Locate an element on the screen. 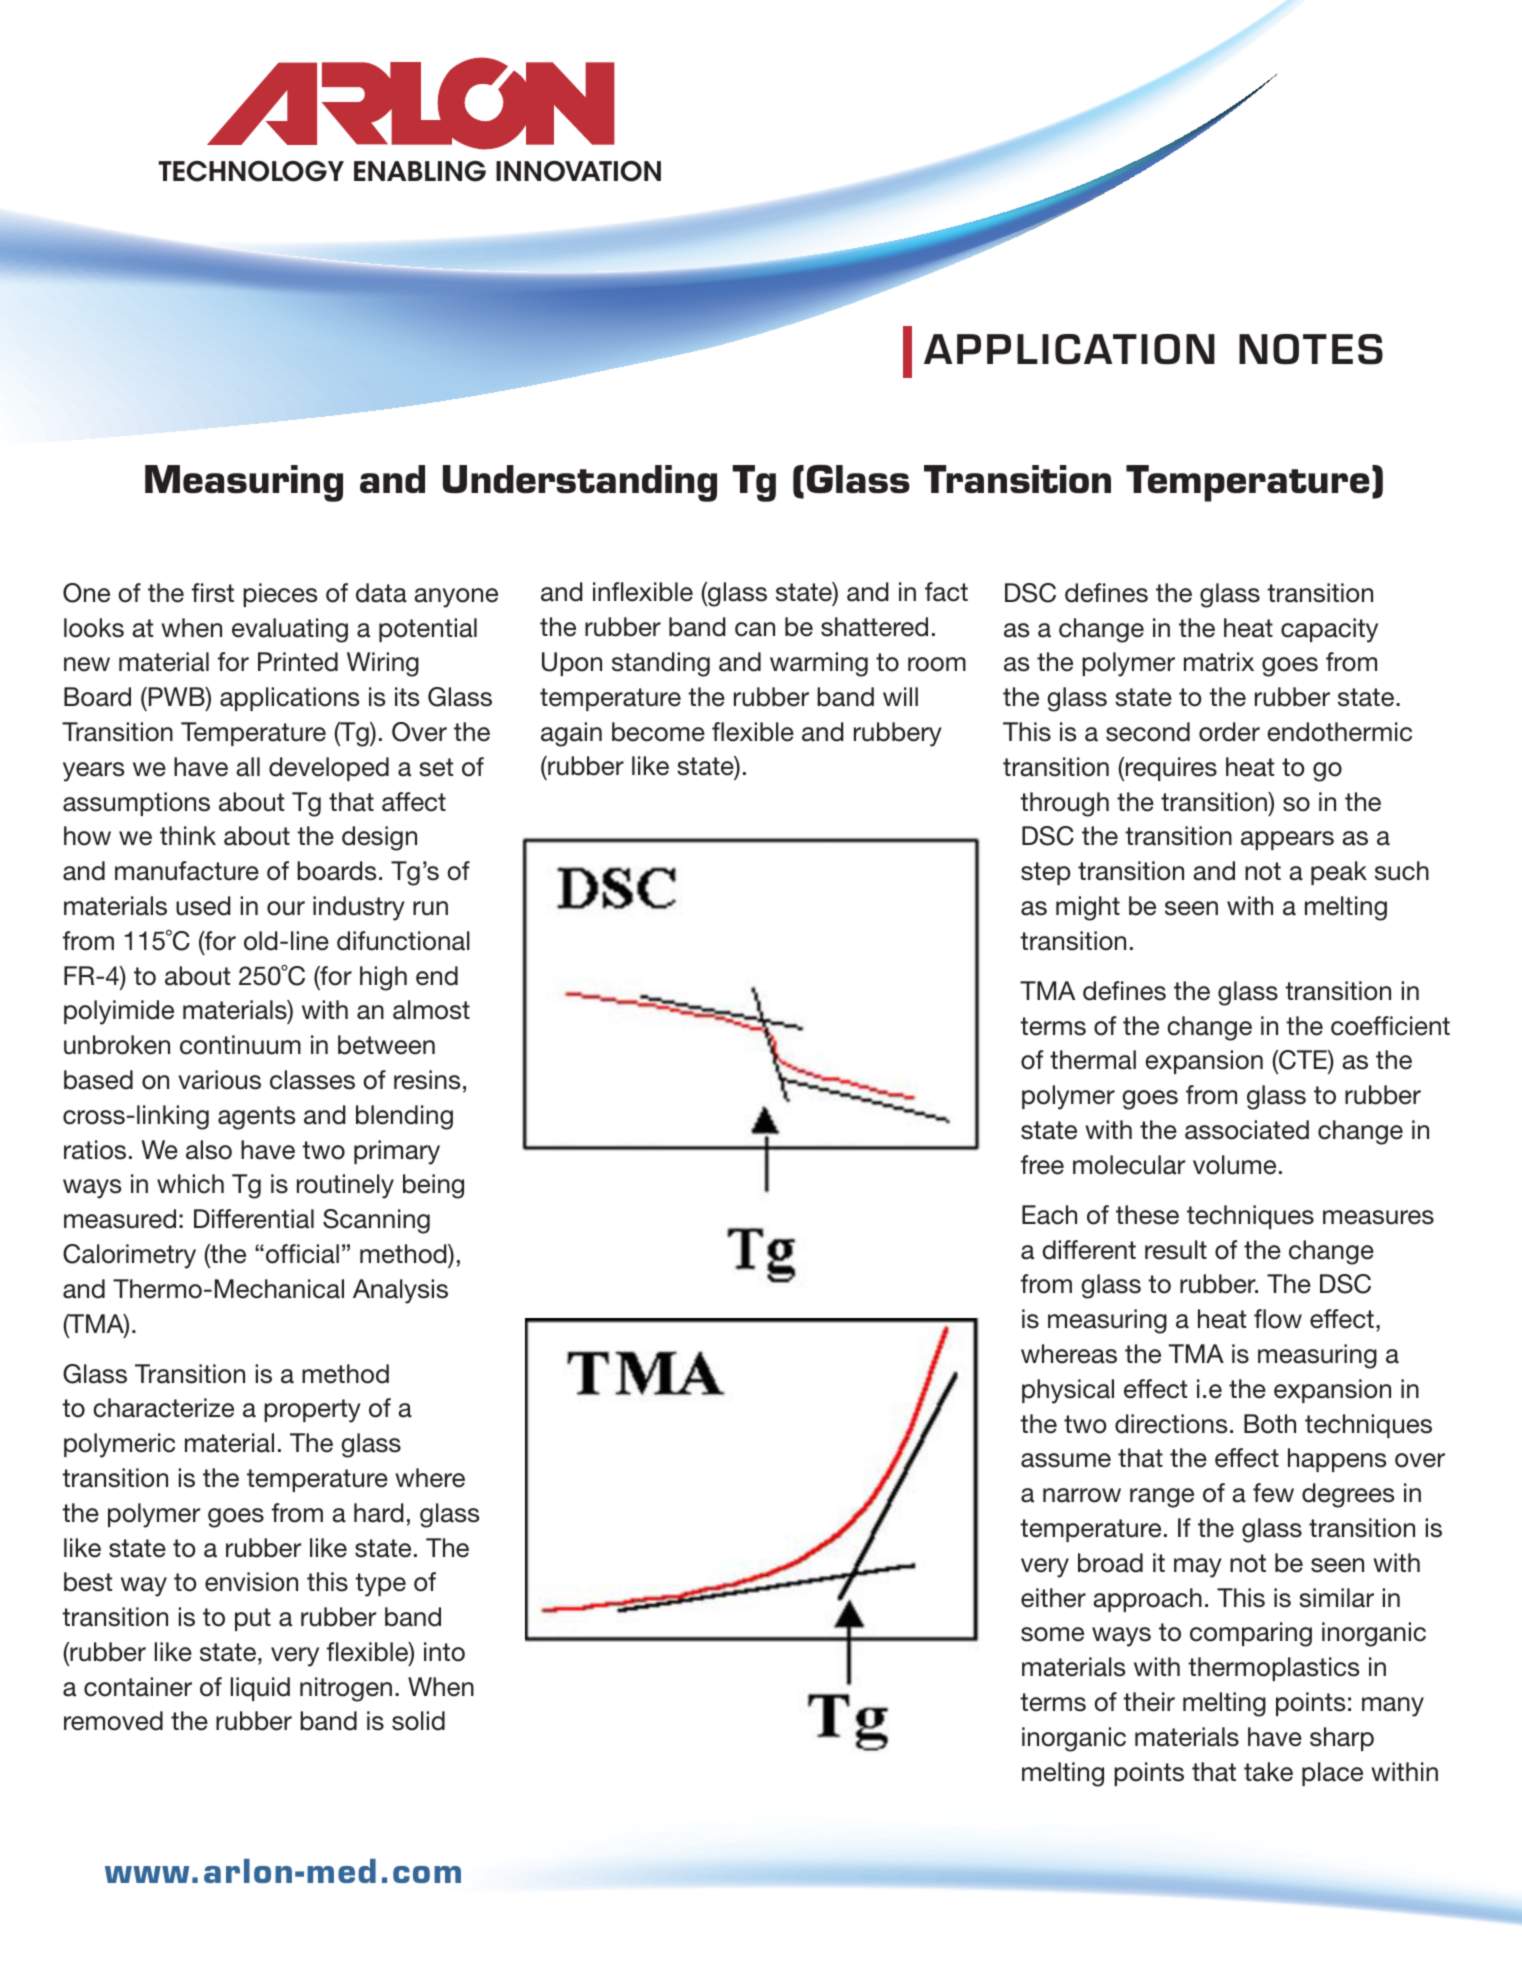 This screenshot has width=1522, height=1969. result is located at coordinates (1176, 1250).
